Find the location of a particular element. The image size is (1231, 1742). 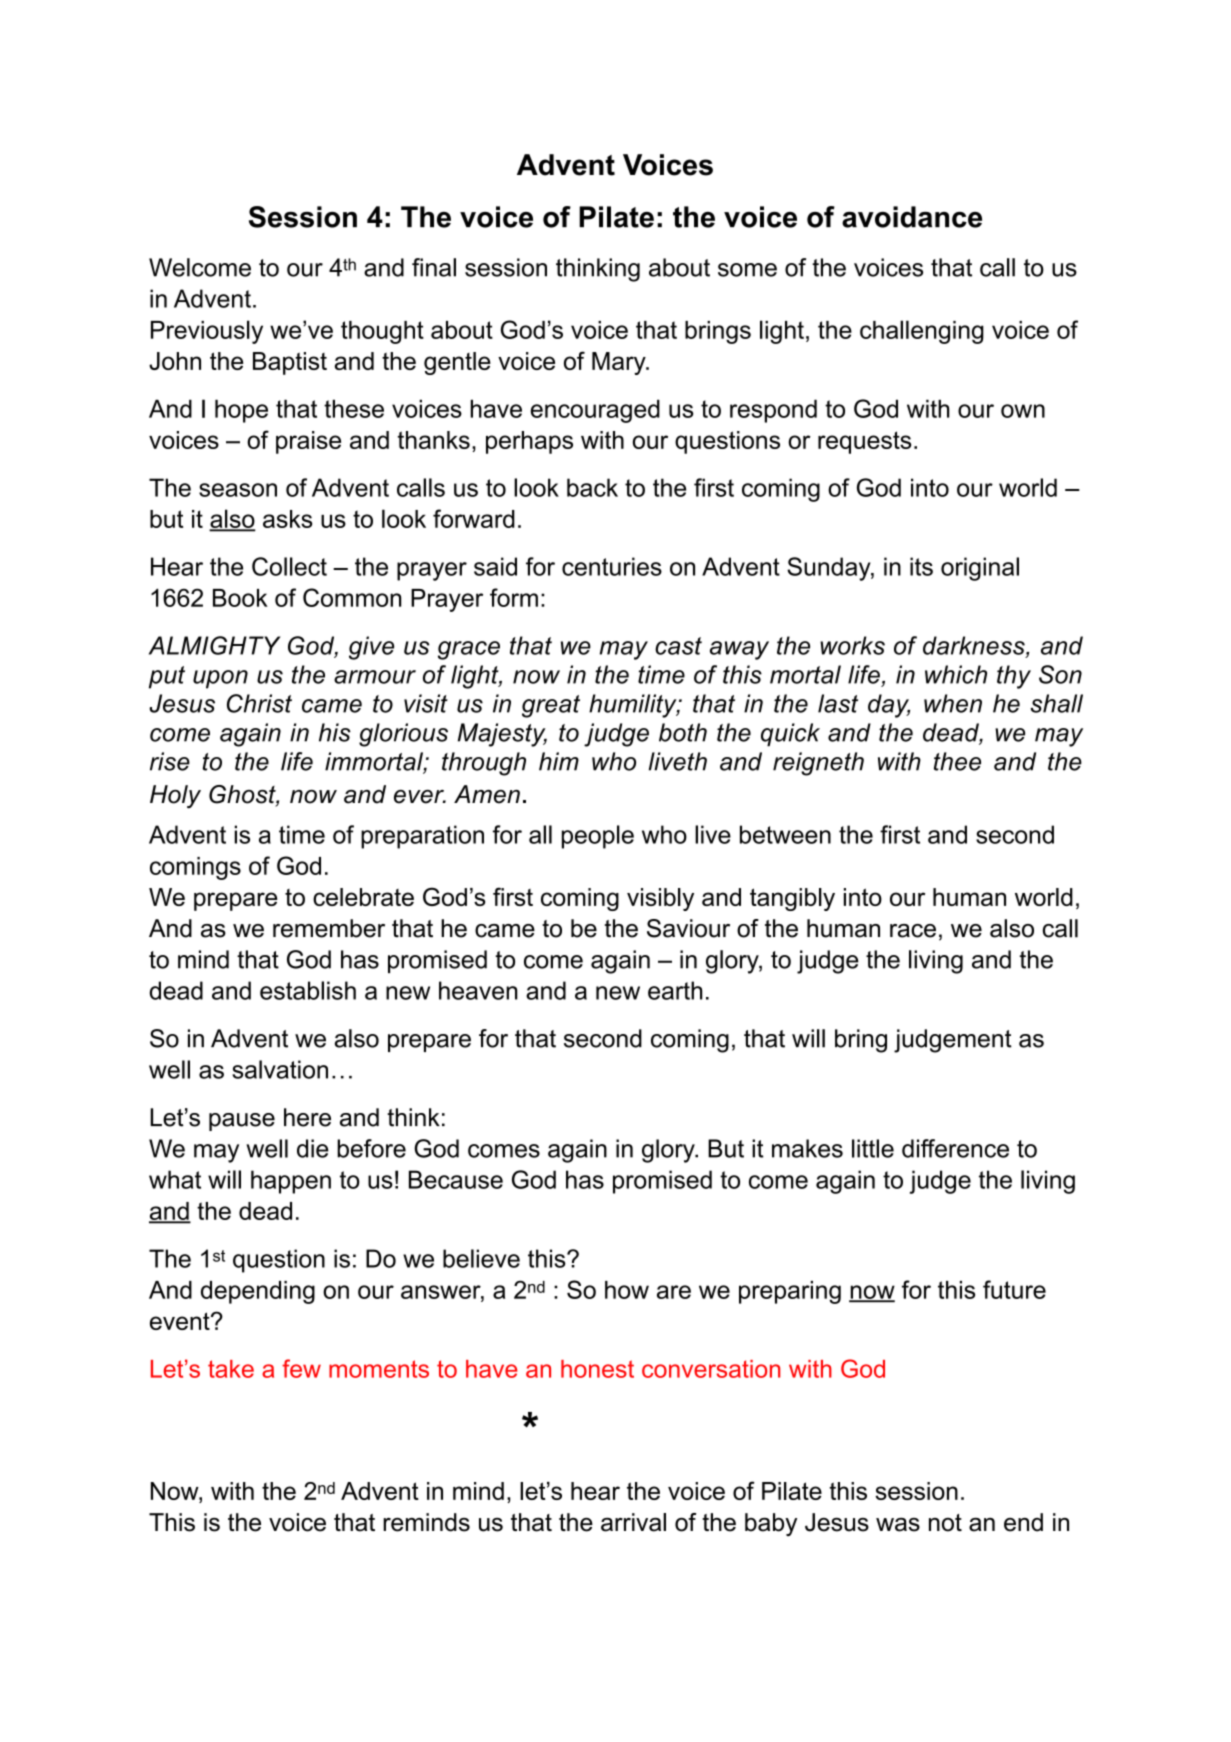

some is located at coordinates (747, 270).
